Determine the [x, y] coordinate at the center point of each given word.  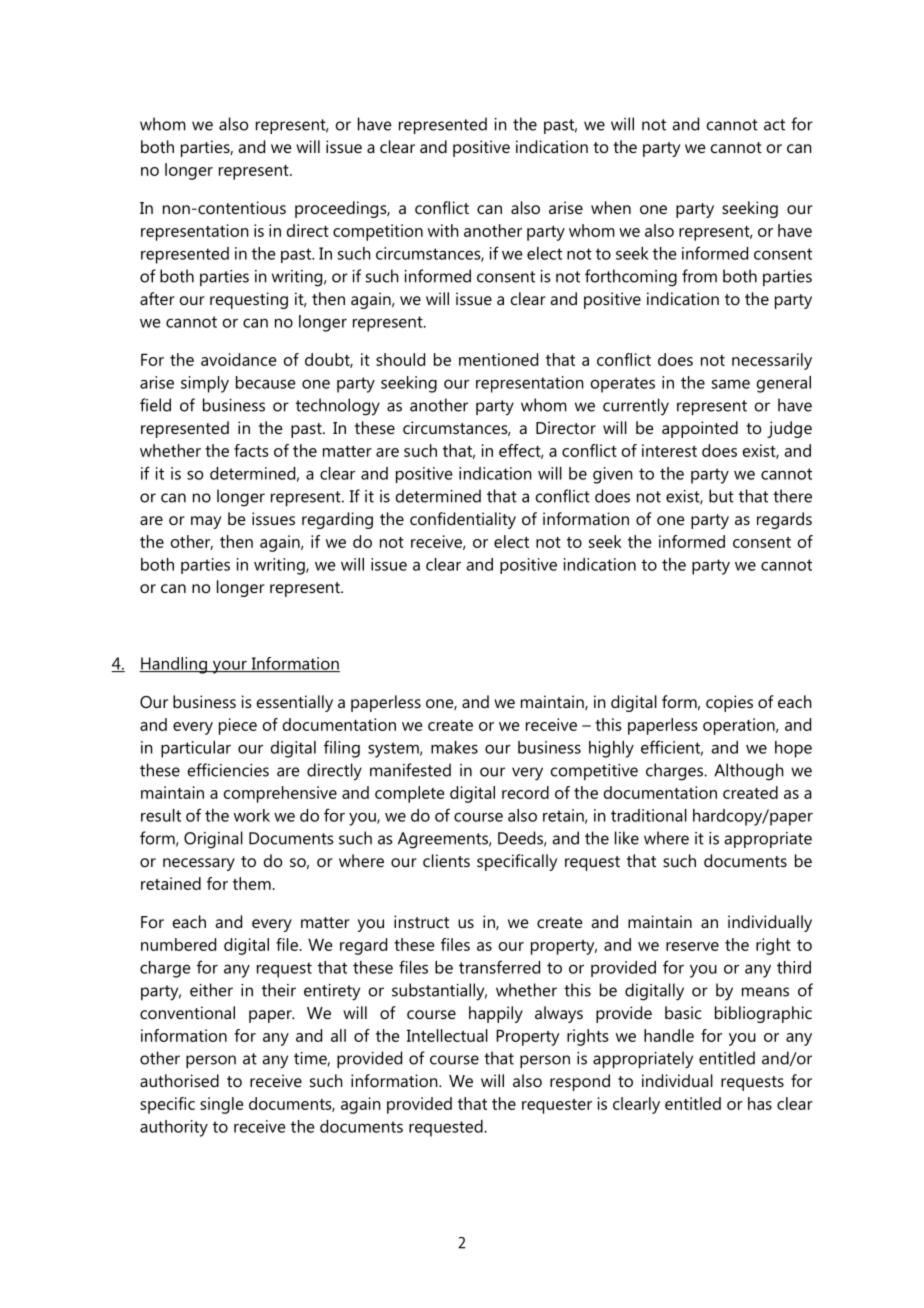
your [230, 667]
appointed [700, 429]
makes [454, 747]
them [252, 883]
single [222, 1105]
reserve [692, 946]
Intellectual [447, 1035]
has [760, 1103]
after [157, 298]
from [699, 276]
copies [729, 703]
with [443, 230]
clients [446, 860]
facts [251, 450]
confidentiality [463, 520]
